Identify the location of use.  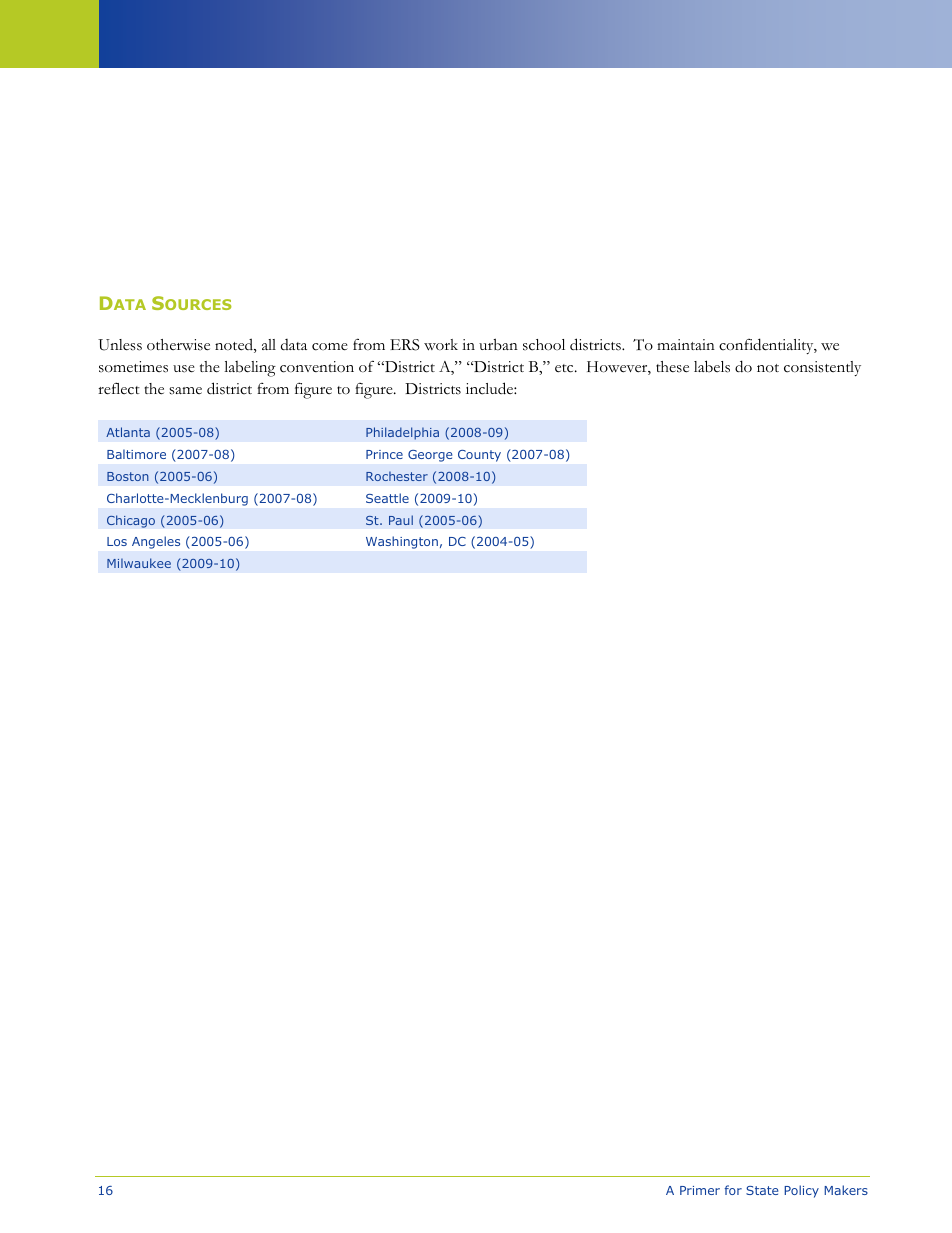
(184, 369).
